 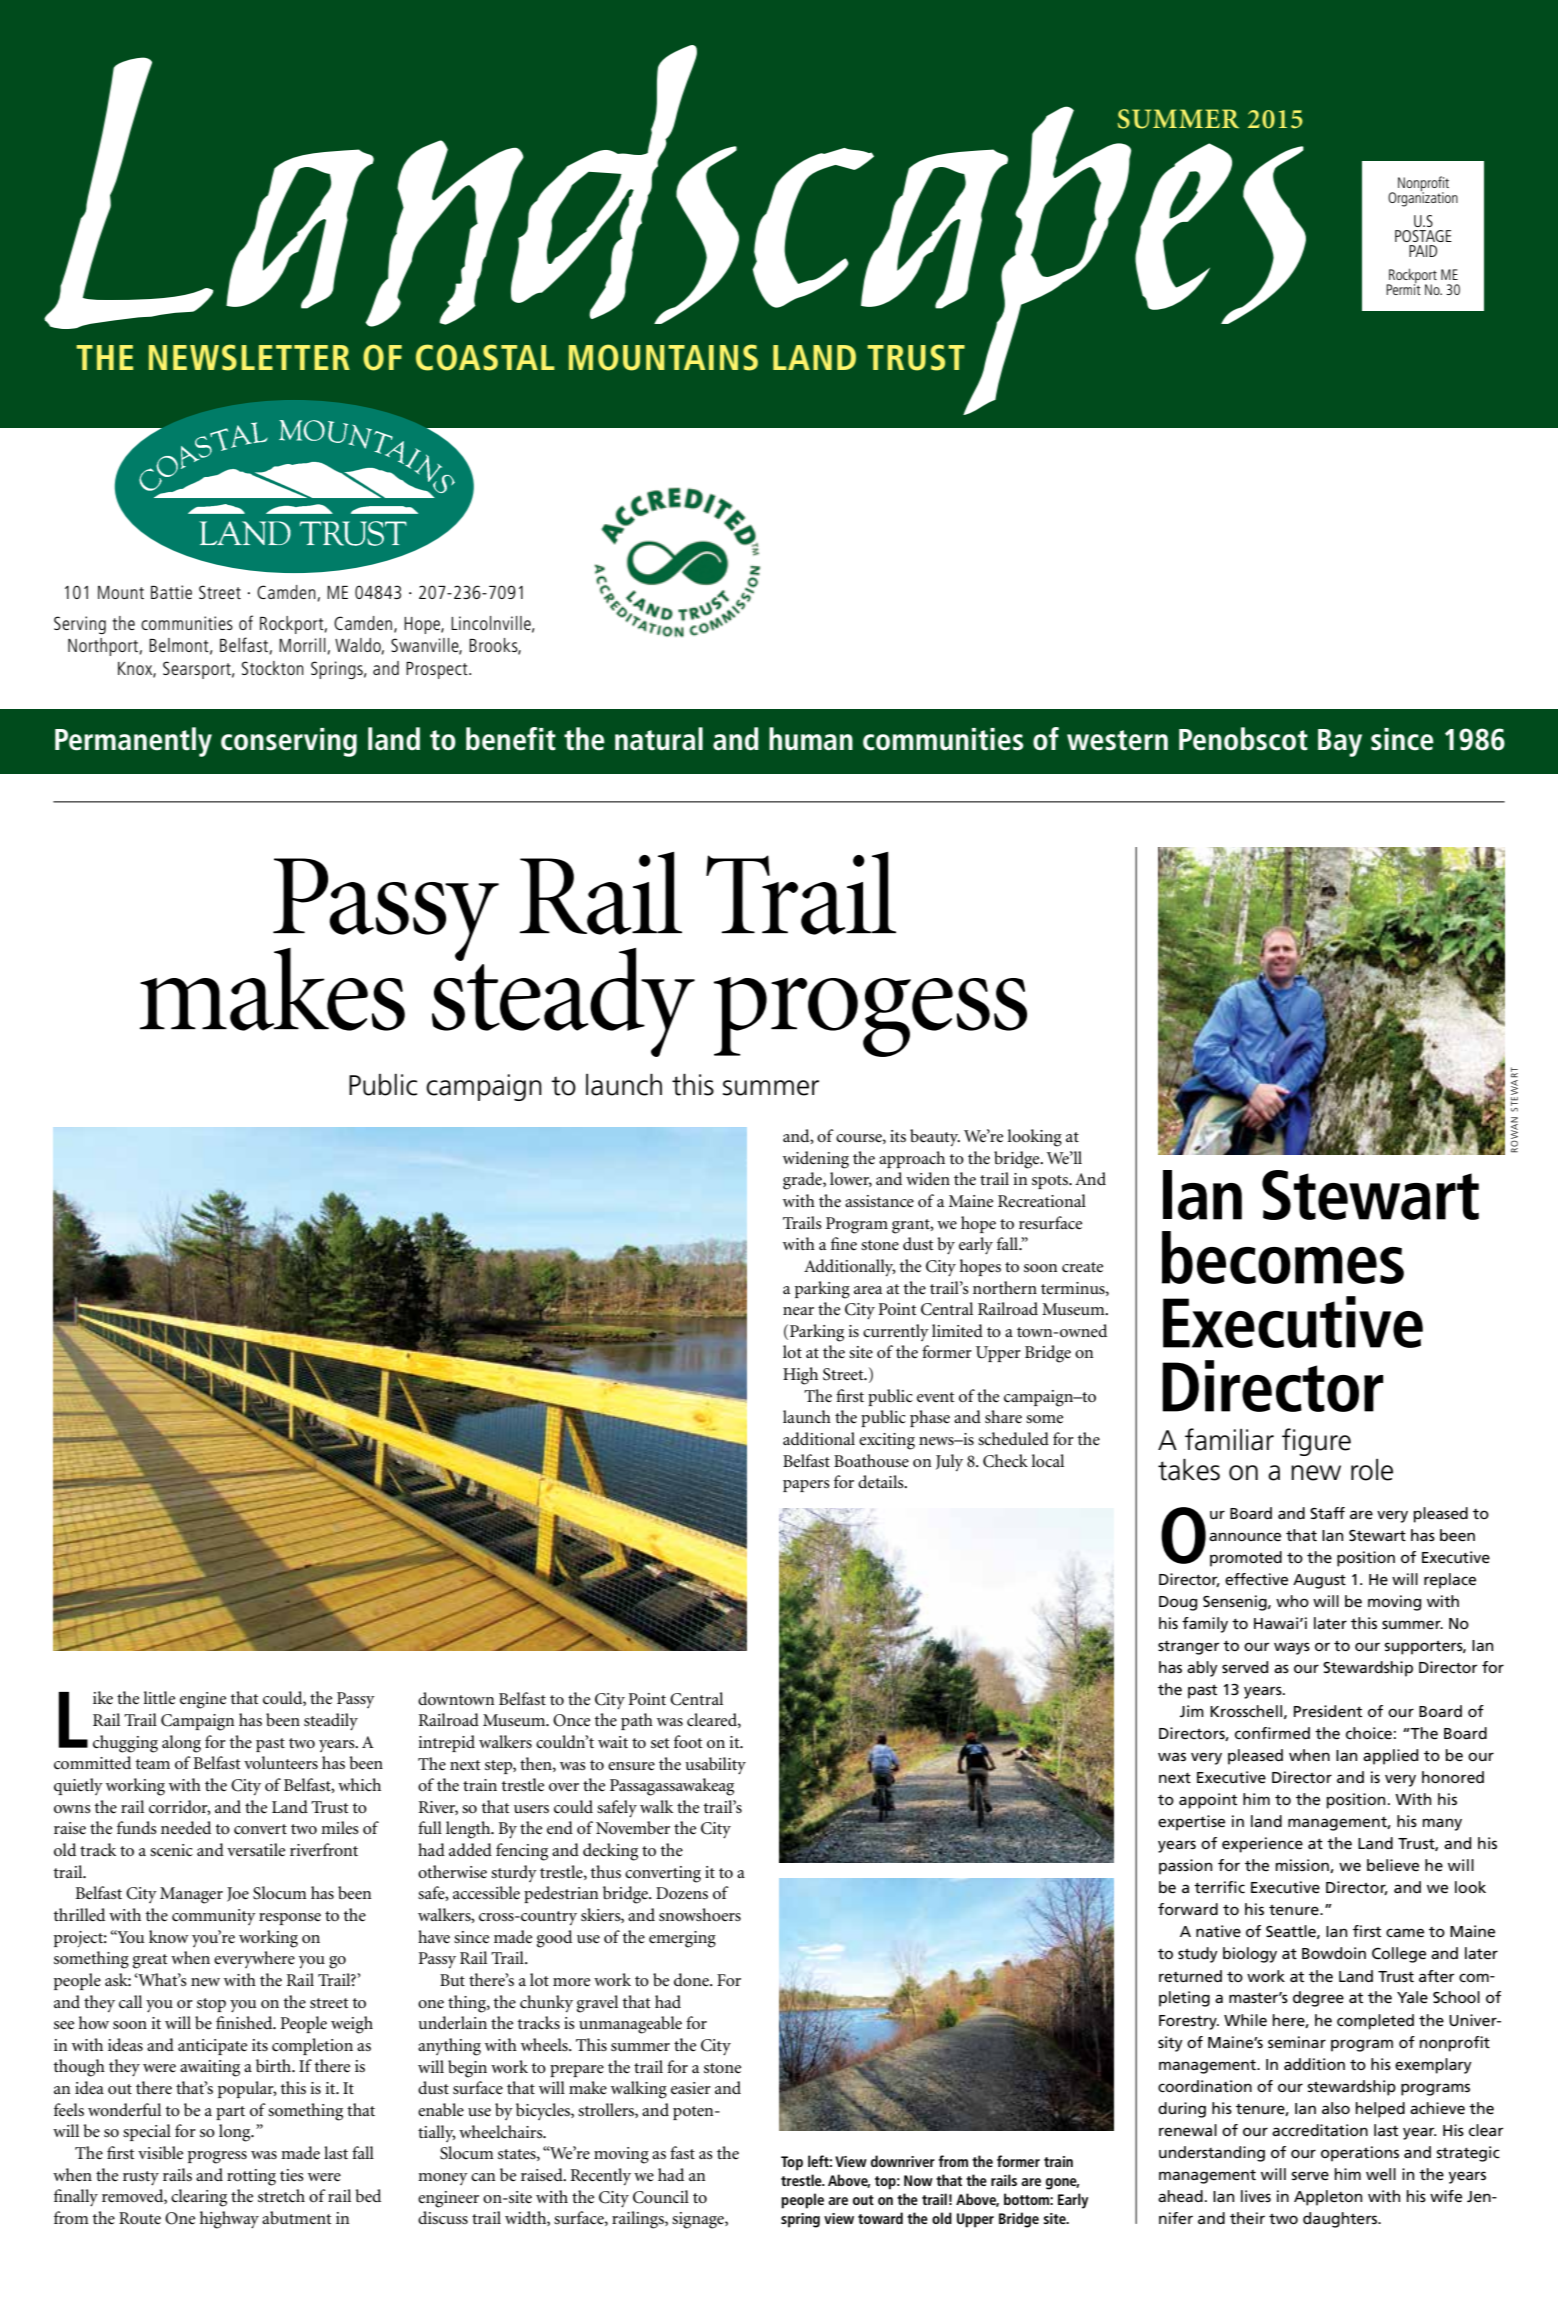 I want to click on little, so click(x=159, y=1697).
